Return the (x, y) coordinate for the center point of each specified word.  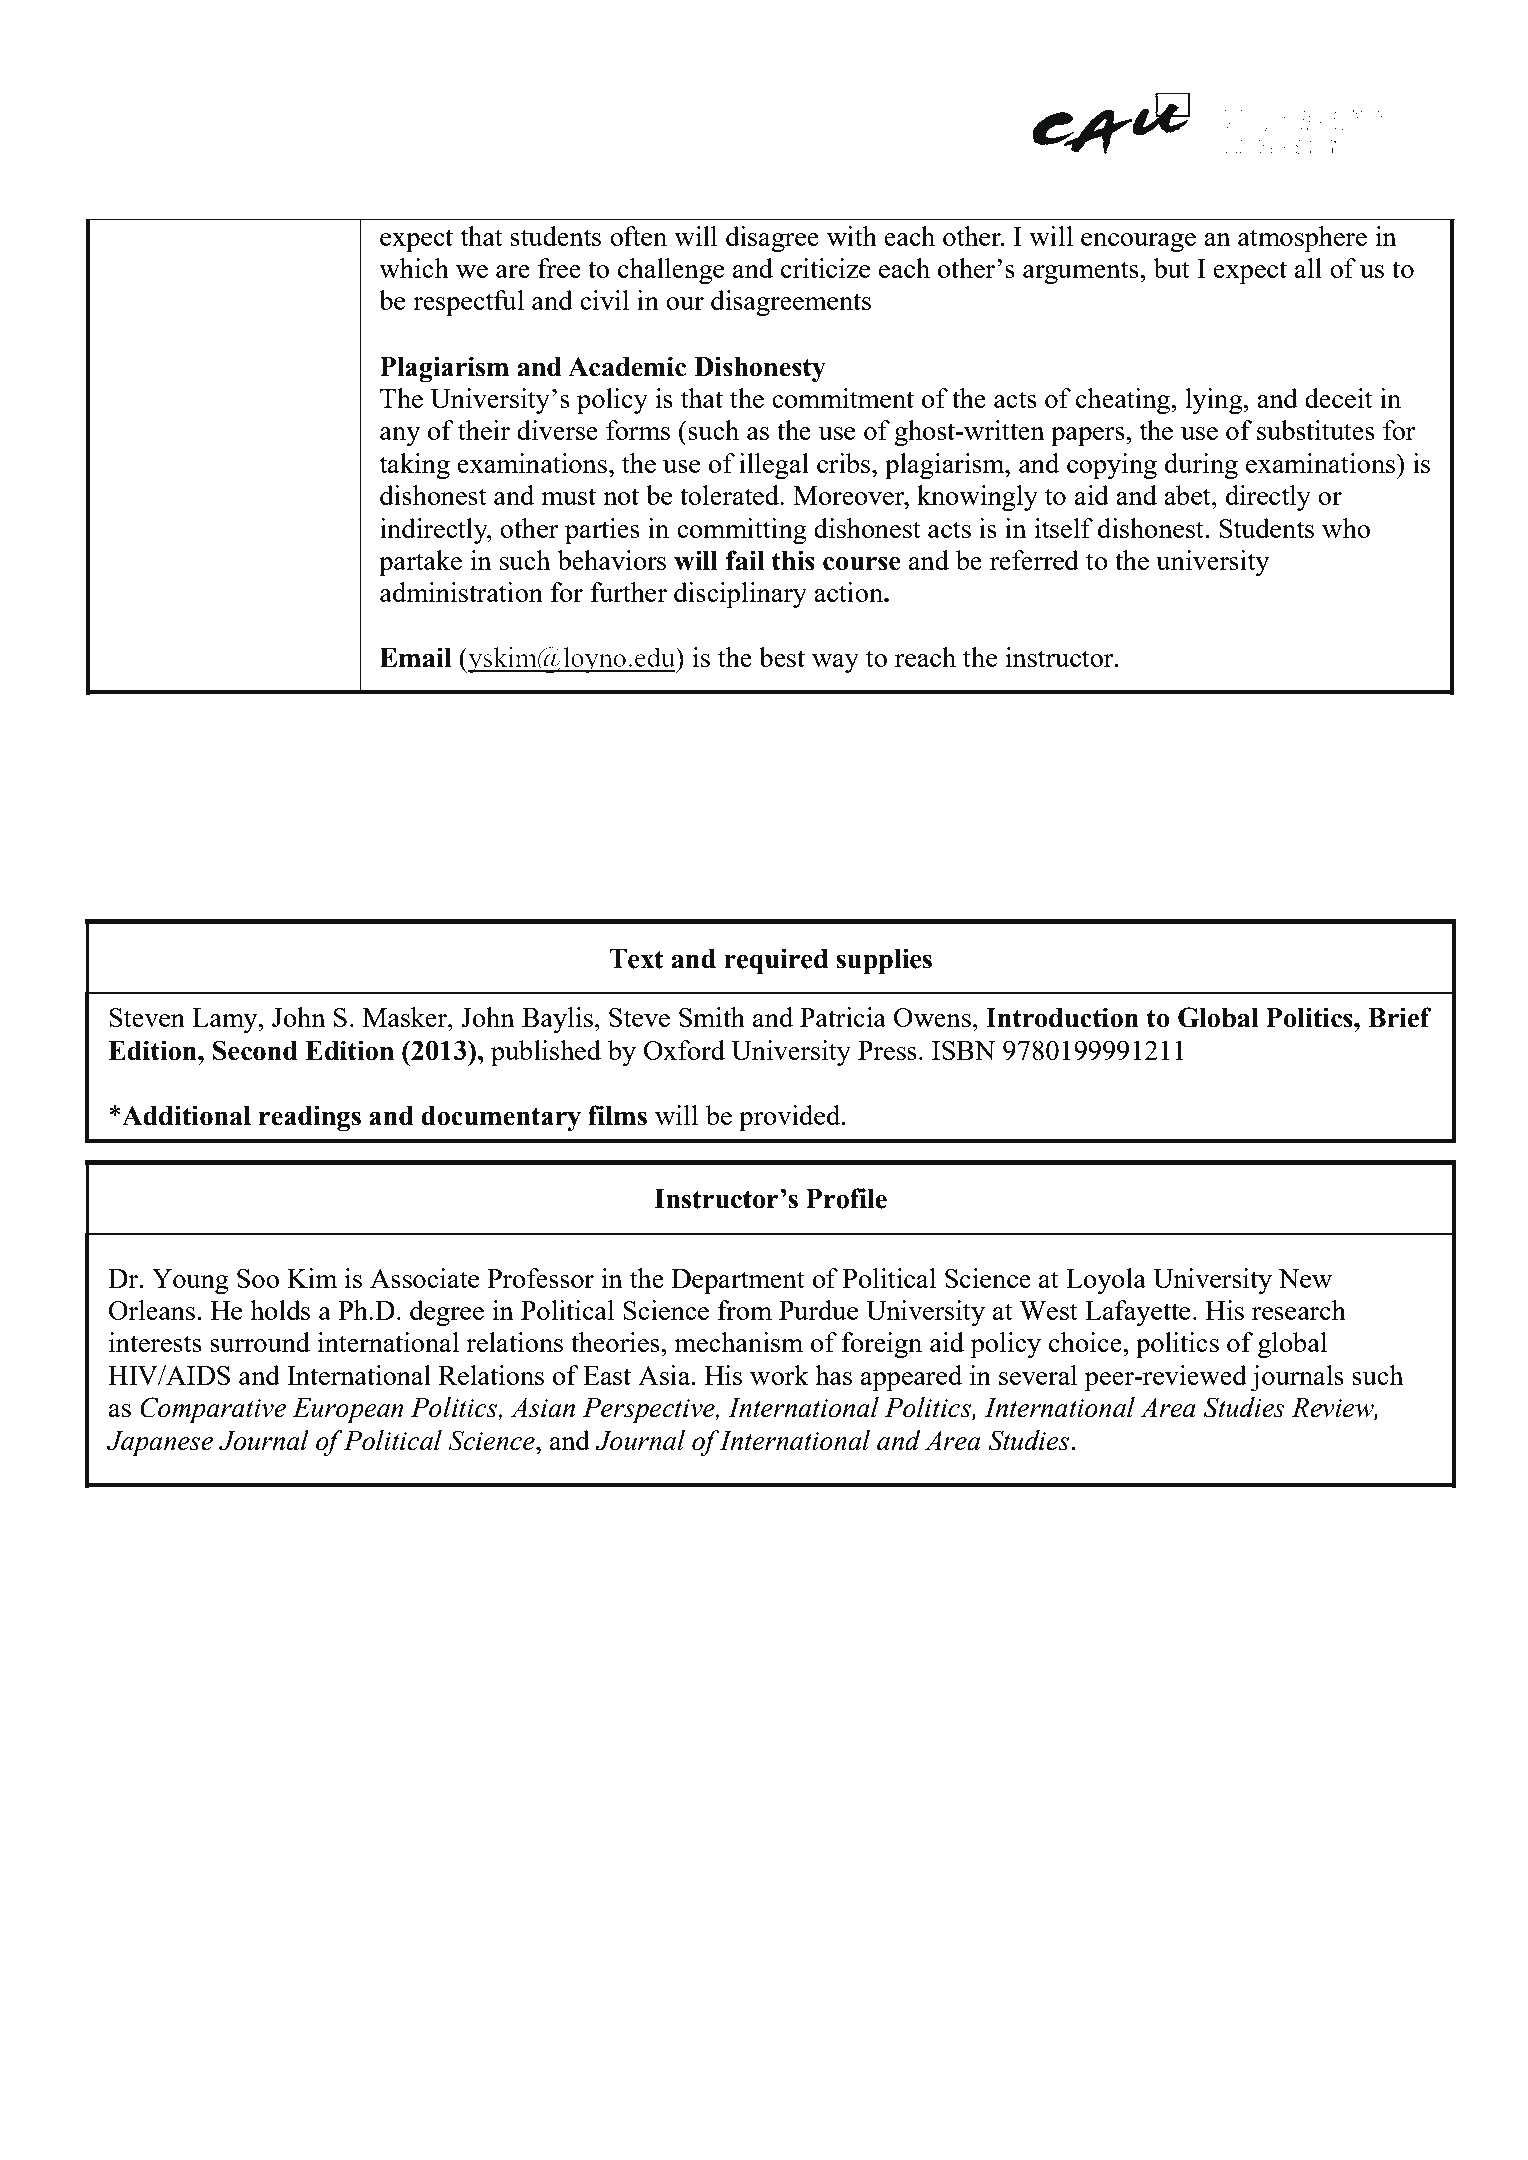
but (1171, 268)
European (348, 1411)
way (835, 663)
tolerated (731, 495)
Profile (846, 1198)
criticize (826, 268)
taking (414, 466)
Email (415, 657)
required (776, 961)
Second (255, 1050)
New (1305, 1278)
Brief (1400, 1017)
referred (1034, 560)
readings (310, 1118)
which (414, 268)
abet (1188, 495)
